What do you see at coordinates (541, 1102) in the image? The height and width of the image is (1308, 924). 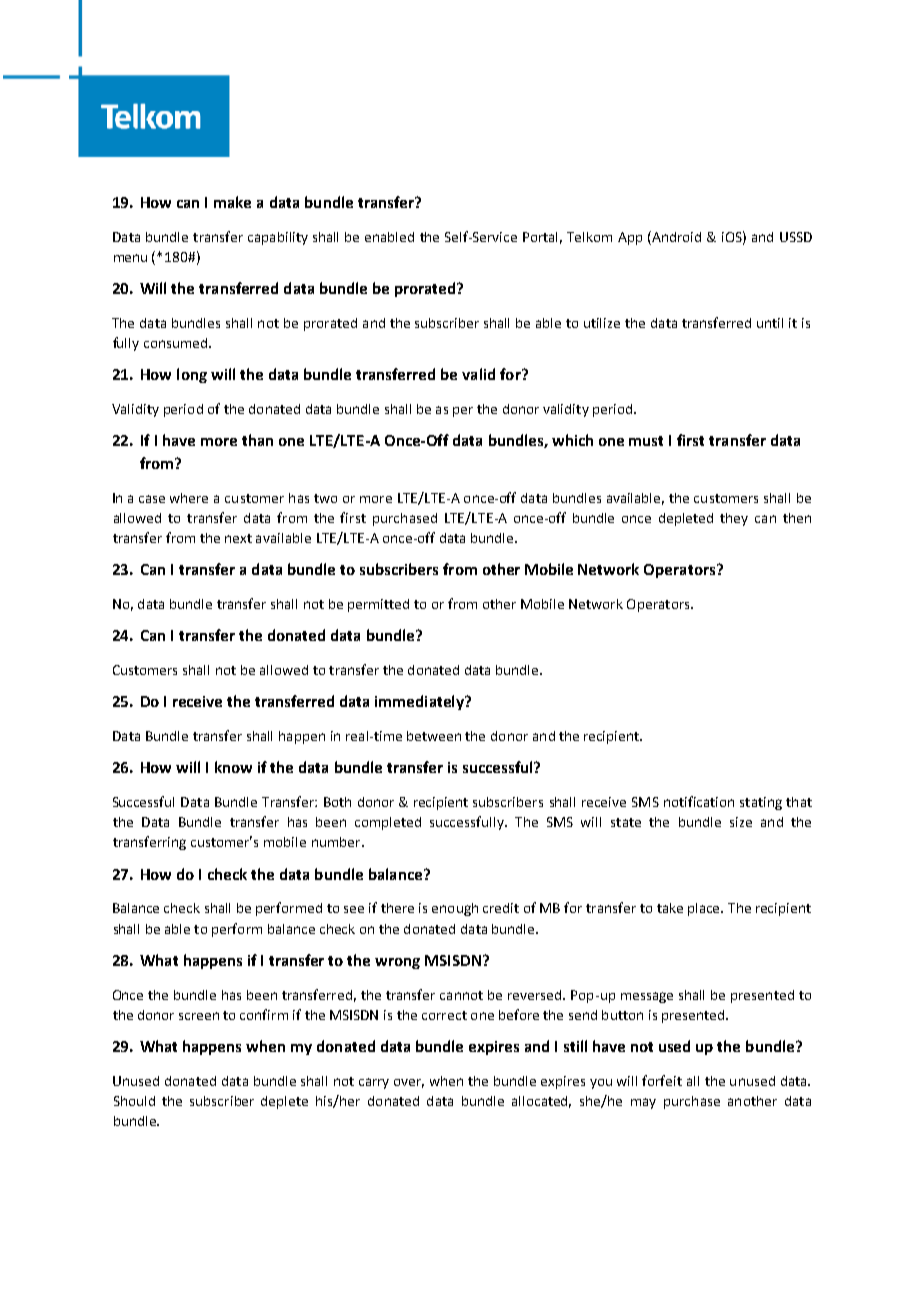 I see `allocated` at bounding box center [541, 1102].
